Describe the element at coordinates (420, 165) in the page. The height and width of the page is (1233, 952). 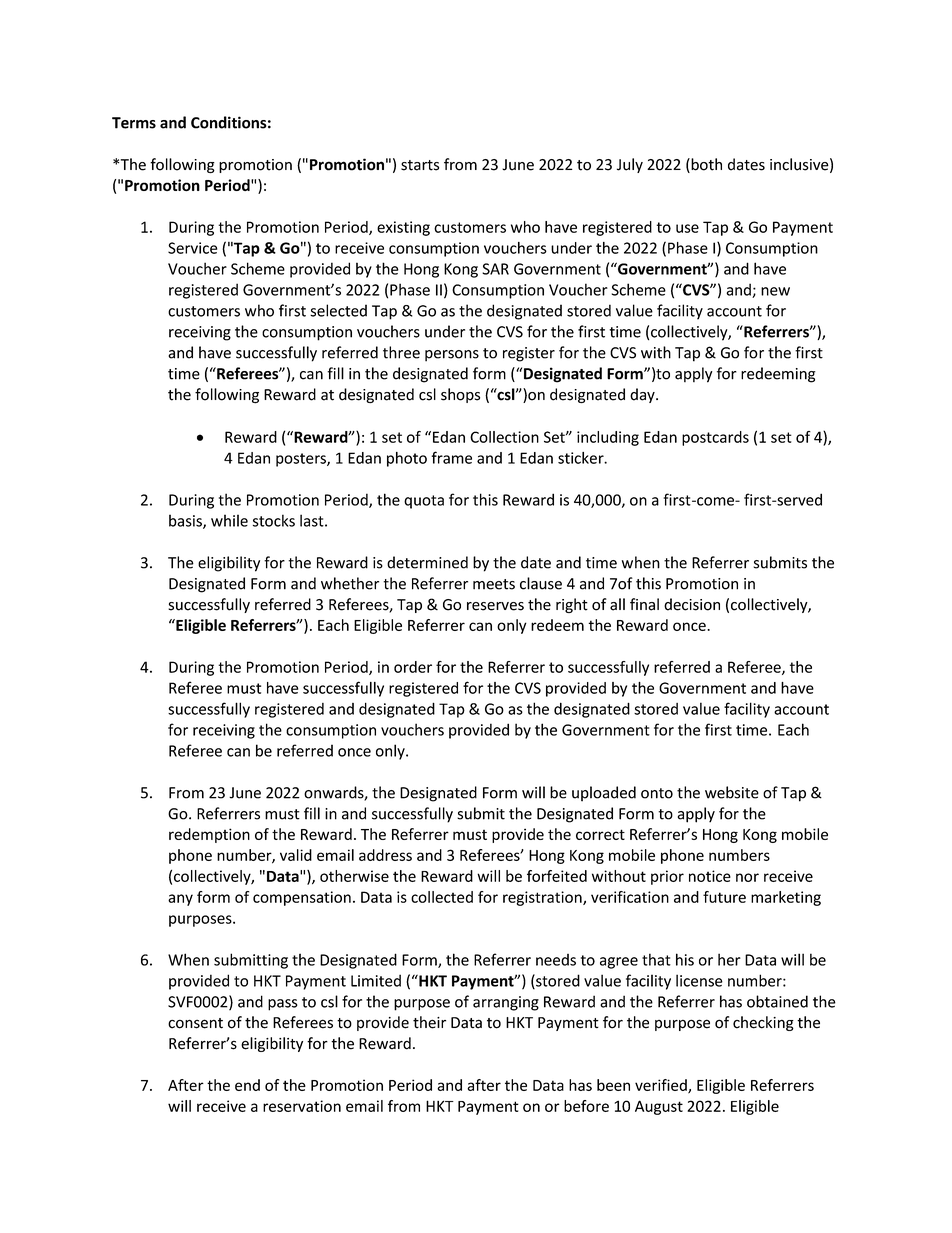
I see `starts` at that location.
